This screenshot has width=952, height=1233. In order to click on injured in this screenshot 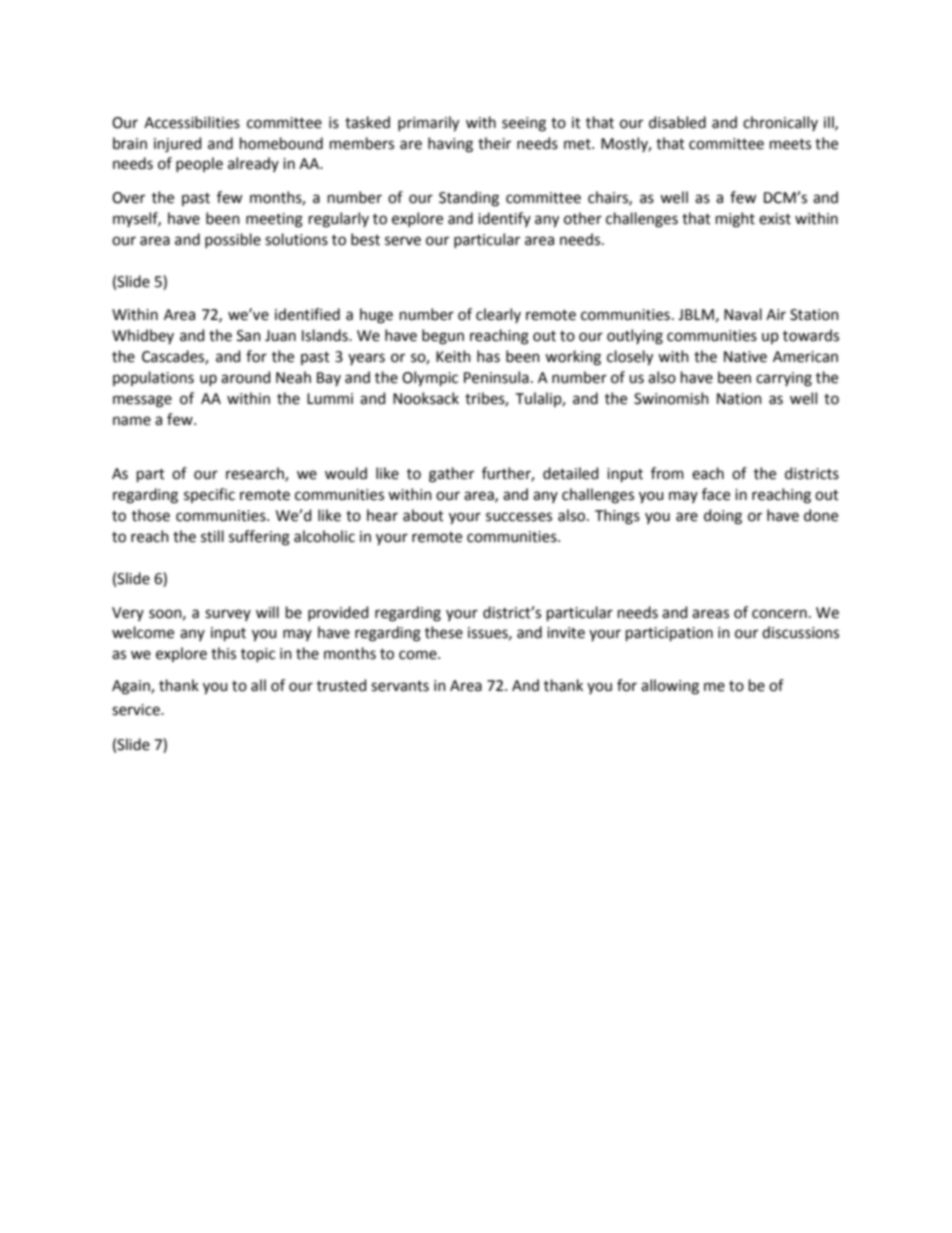, I will do `click(177, 144)`.
